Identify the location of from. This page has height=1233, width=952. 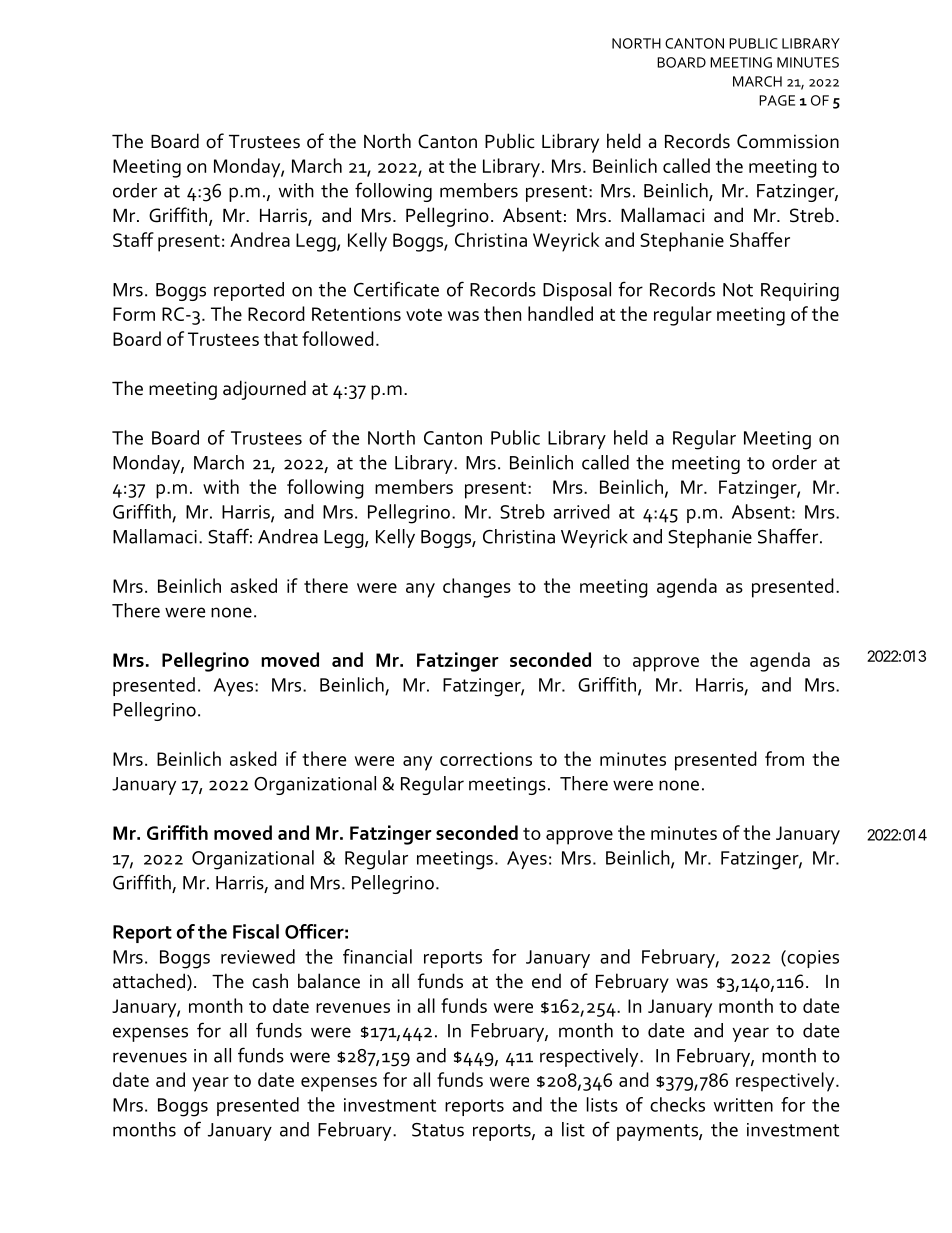
(784, 758).
